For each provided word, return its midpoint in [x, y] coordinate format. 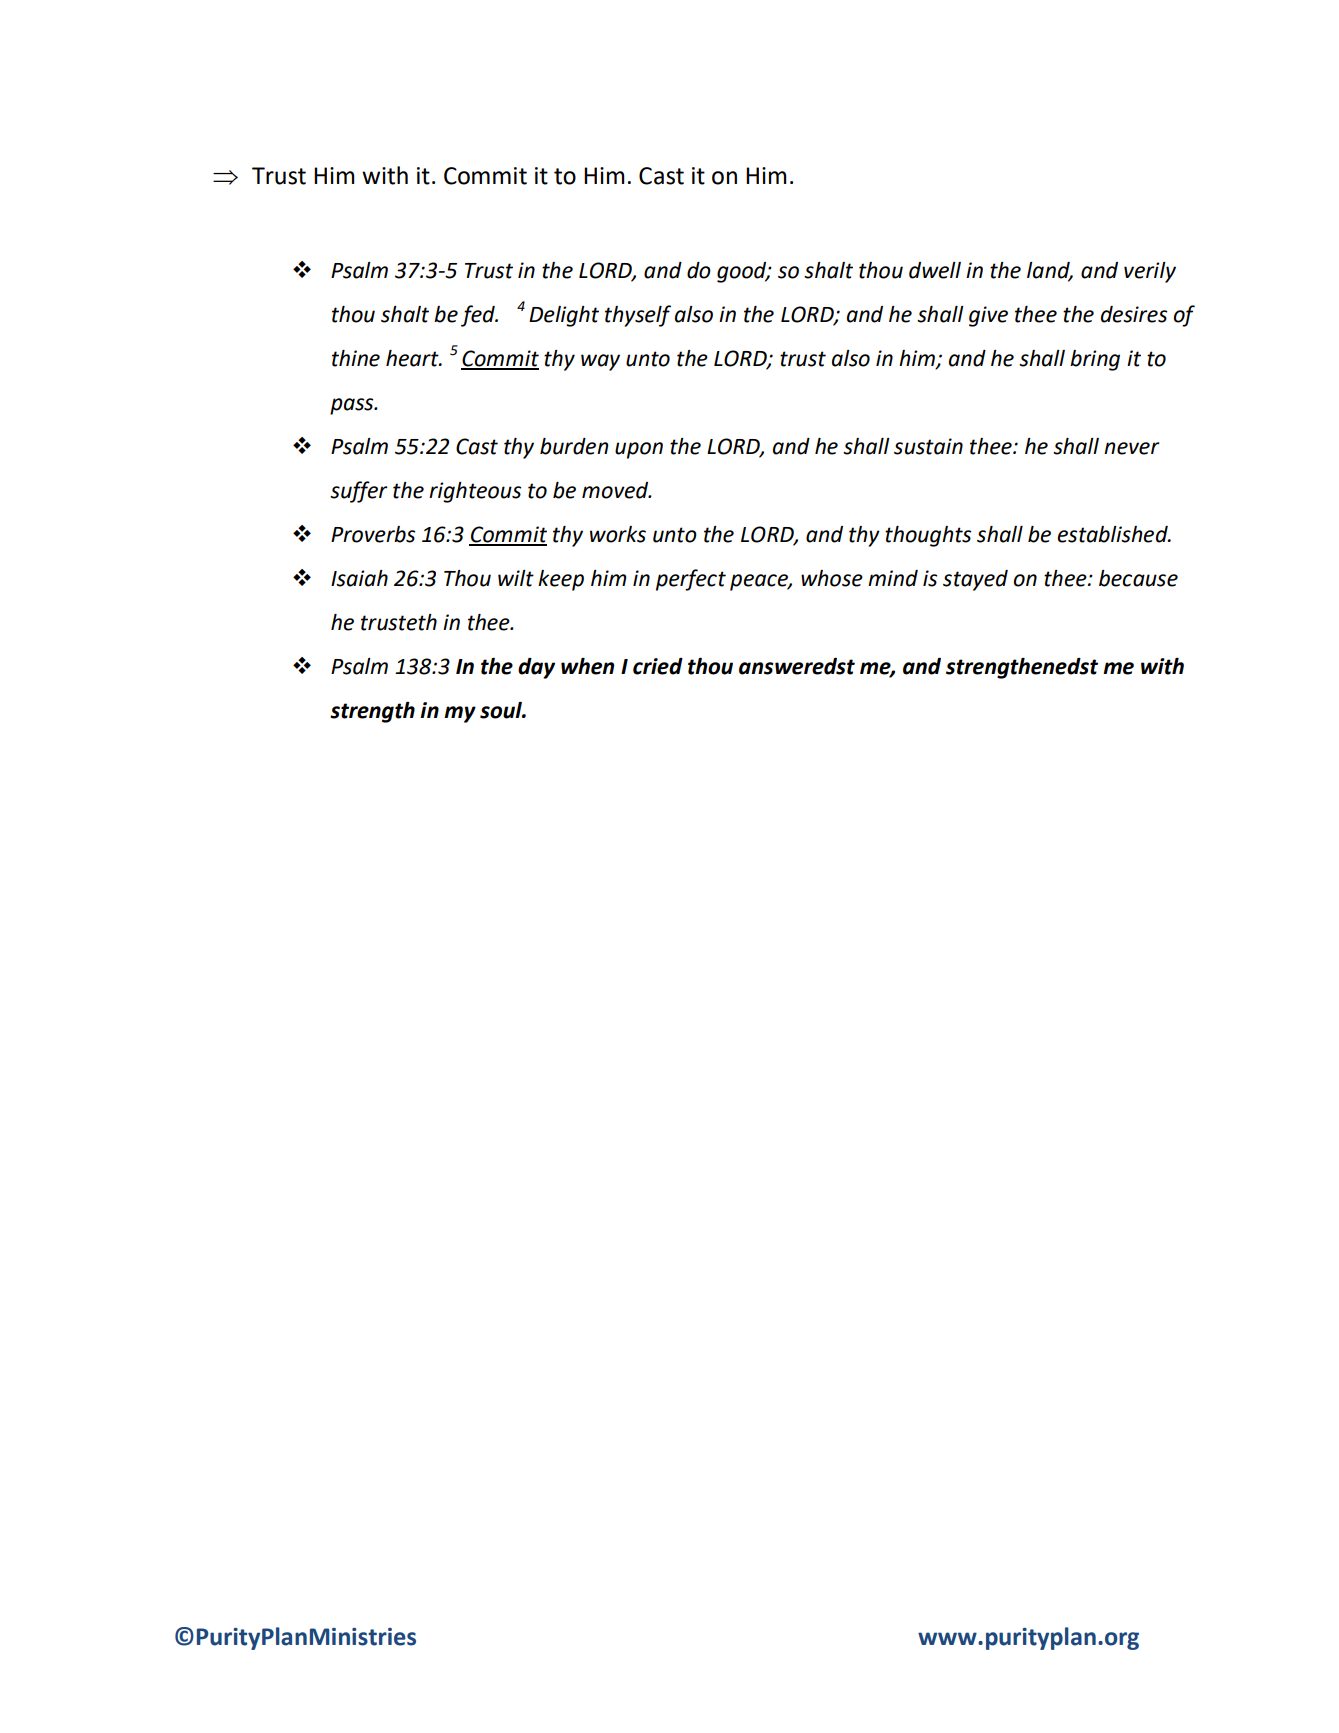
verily [1150, 272]
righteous [475, 492]
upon [639, 450]
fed [479, 316]
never [1132, 448]
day [536, 668]
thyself [638, 316]
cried [658, 666]
